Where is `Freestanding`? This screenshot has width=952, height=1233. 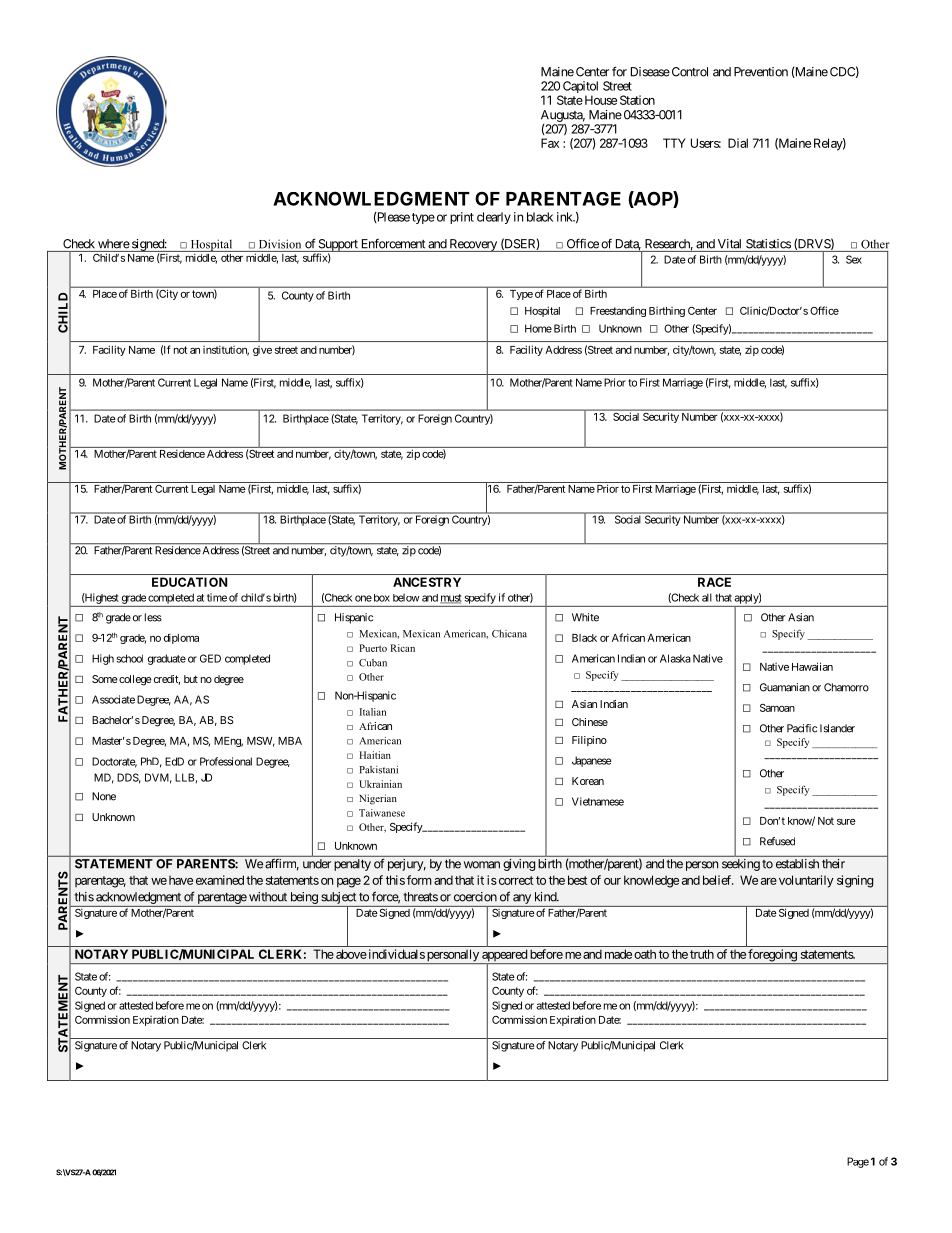
Freestanding is located at coordinates (618, 311).
